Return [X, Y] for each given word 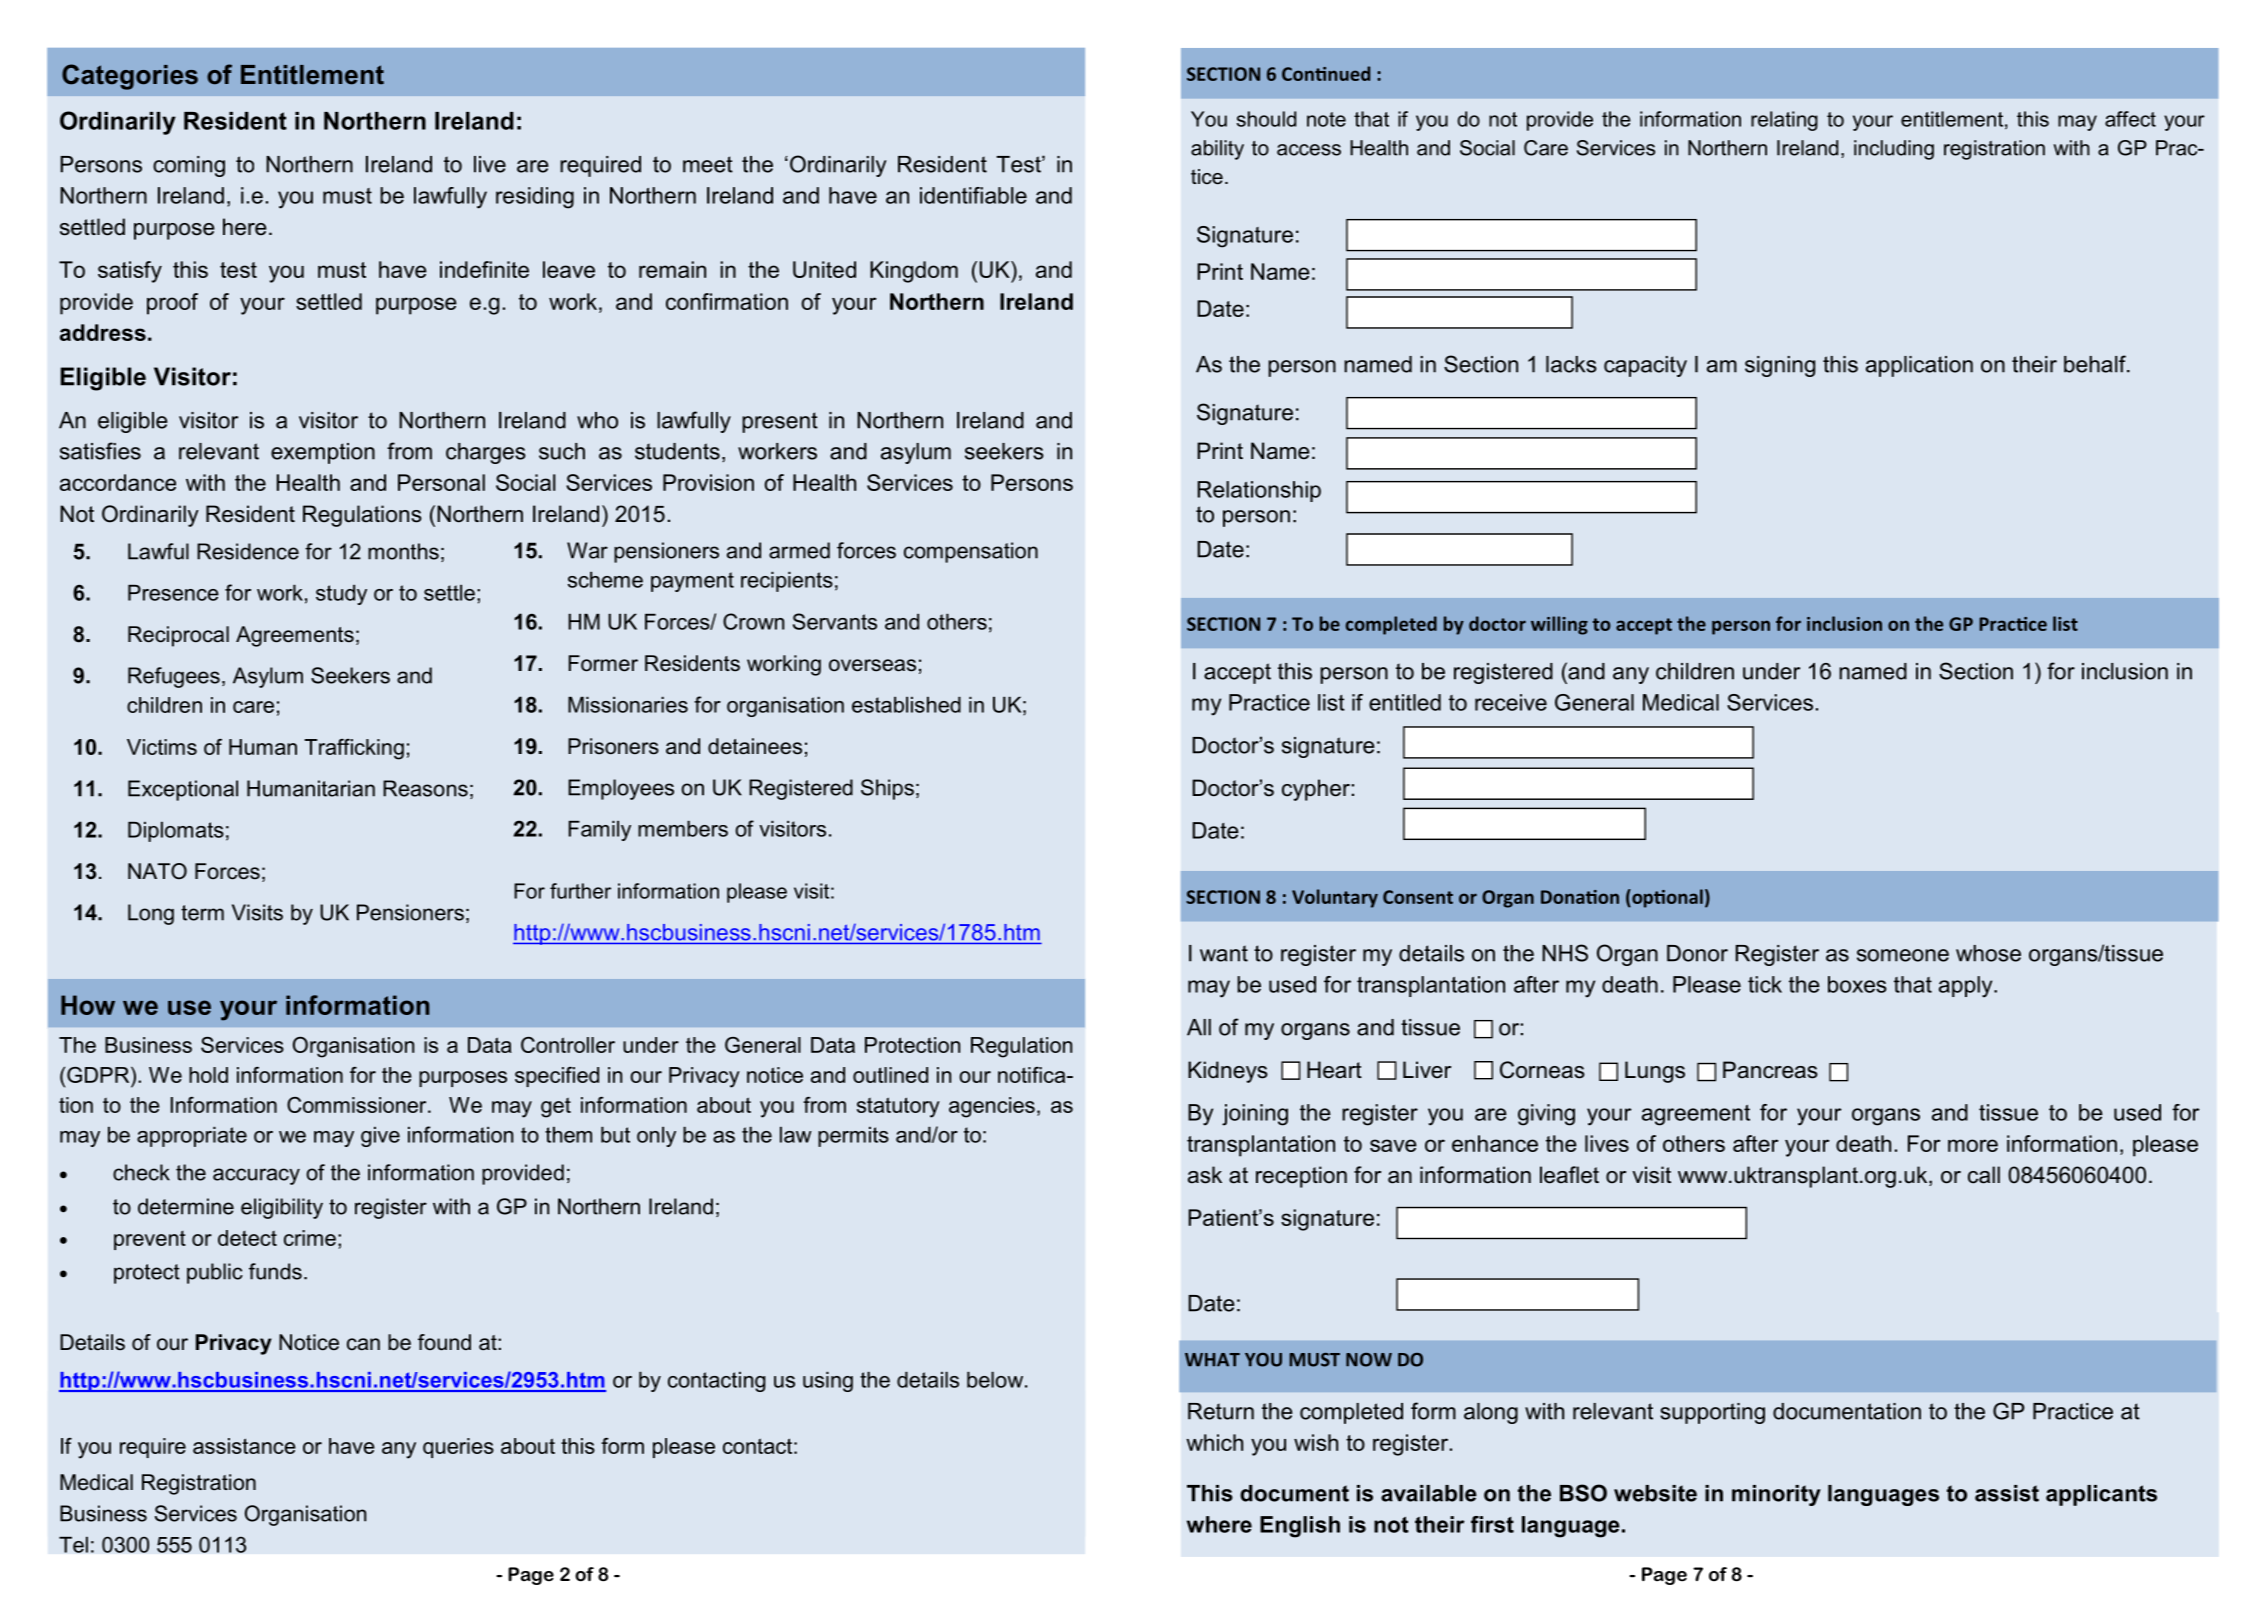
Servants [835, 621]
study [341, 595]
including [1894, 150]
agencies [992, 1107]
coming [189, 166]
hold [208, 1075]
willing [1559, 625]
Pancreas [1770, 1070]
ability [1217, 150]
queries [458, 1448]
